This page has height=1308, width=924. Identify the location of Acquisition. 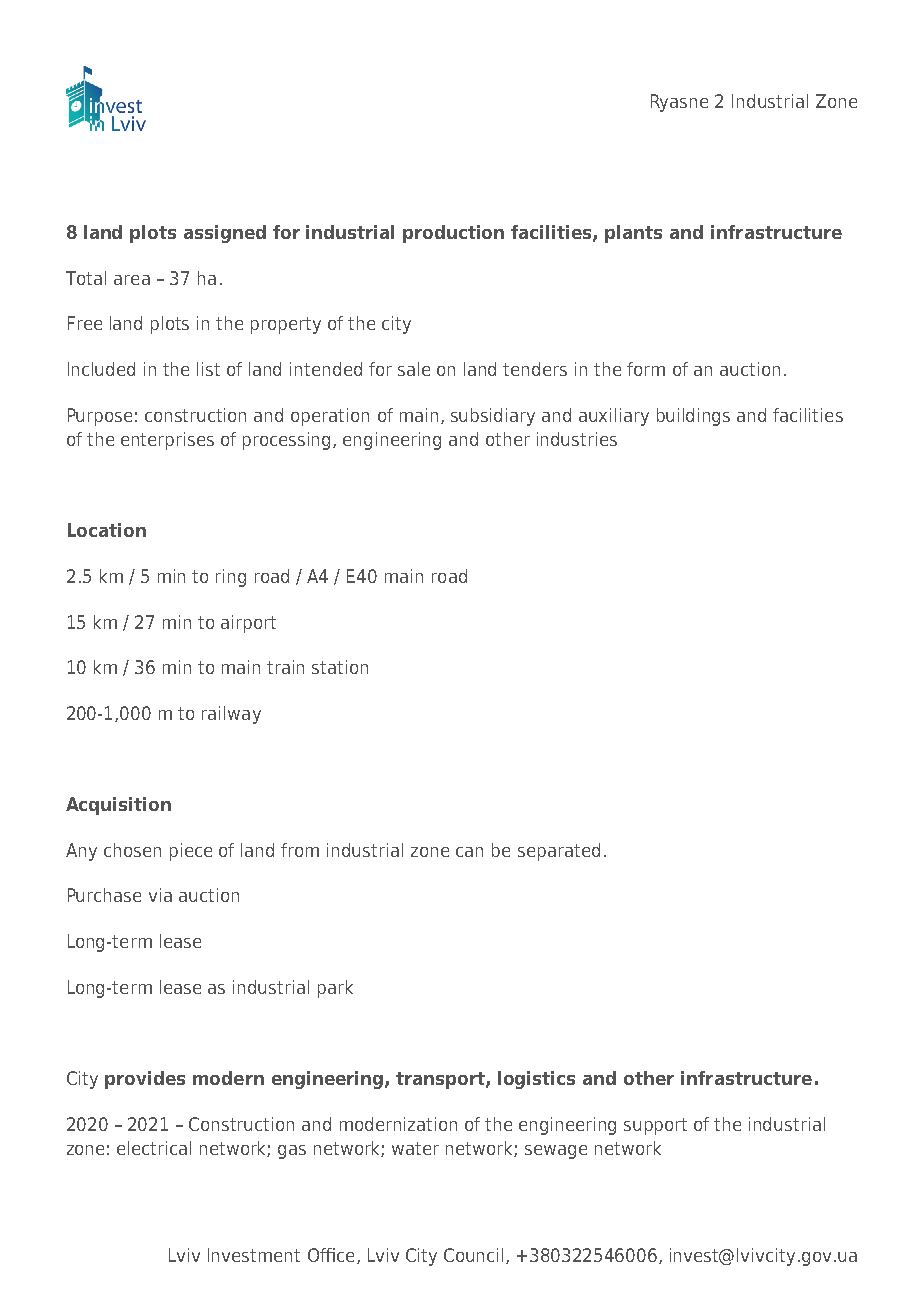
(118, 806).
